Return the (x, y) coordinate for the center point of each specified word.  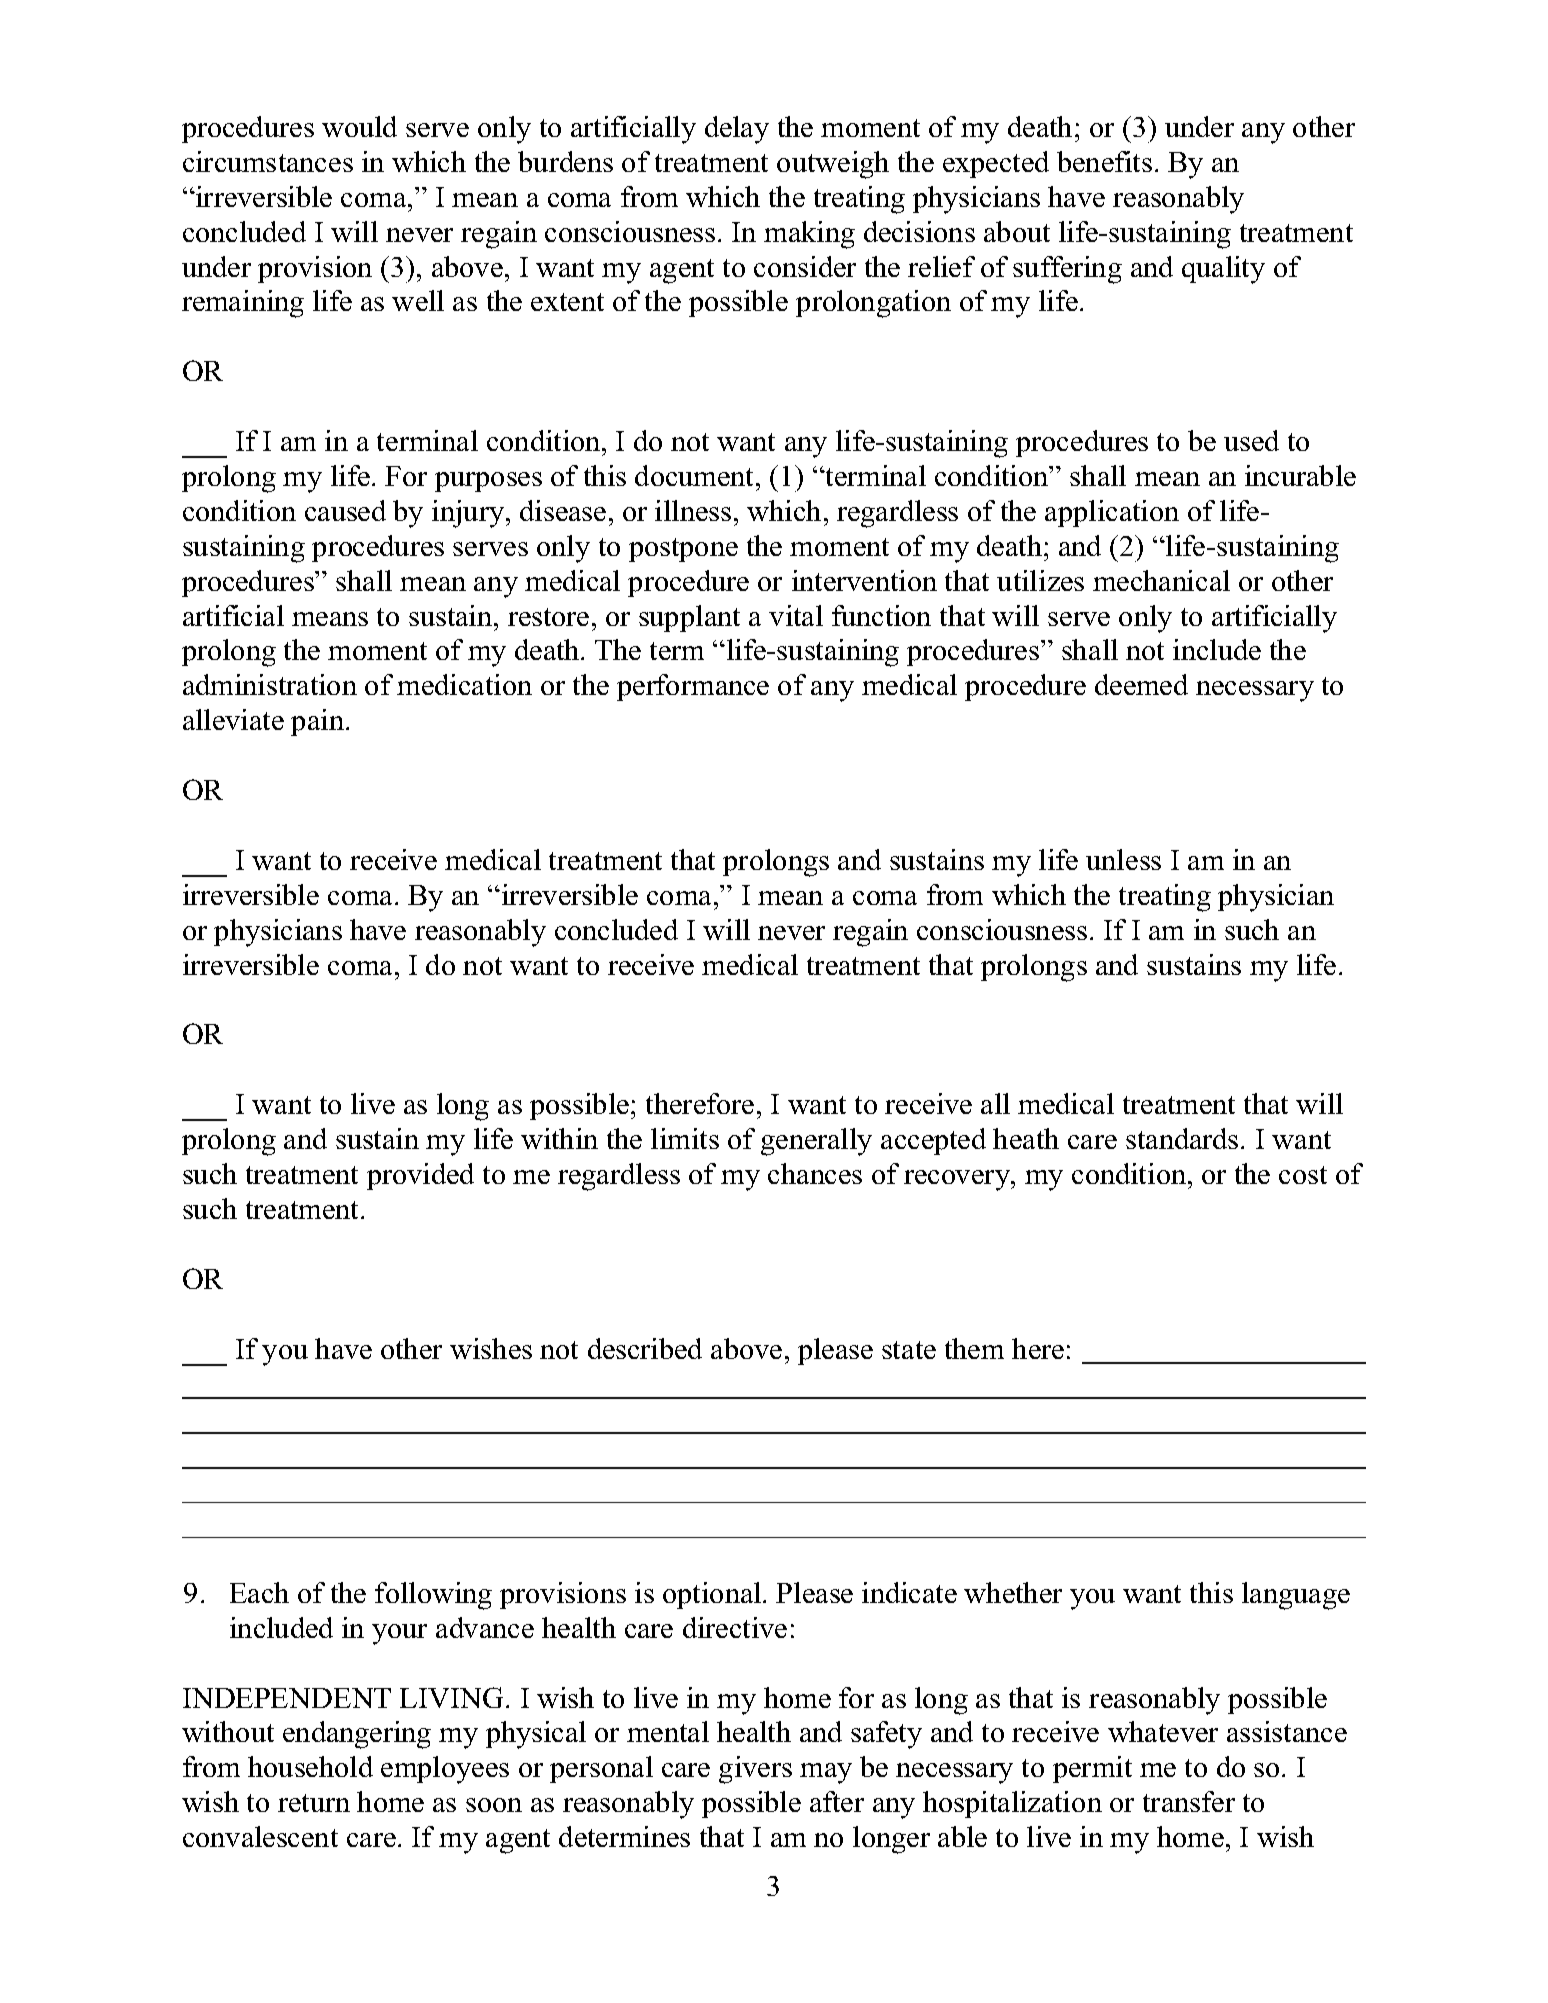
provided (420, 1176)
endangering (357, 1735)
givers (755, 1770)
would (359, 126)
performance (693, 687)
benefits (1104, 161)
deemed (1141, 684)
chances (815, 1173)
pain (317, 722)
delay (737, 130)
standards (1182, 1138)
